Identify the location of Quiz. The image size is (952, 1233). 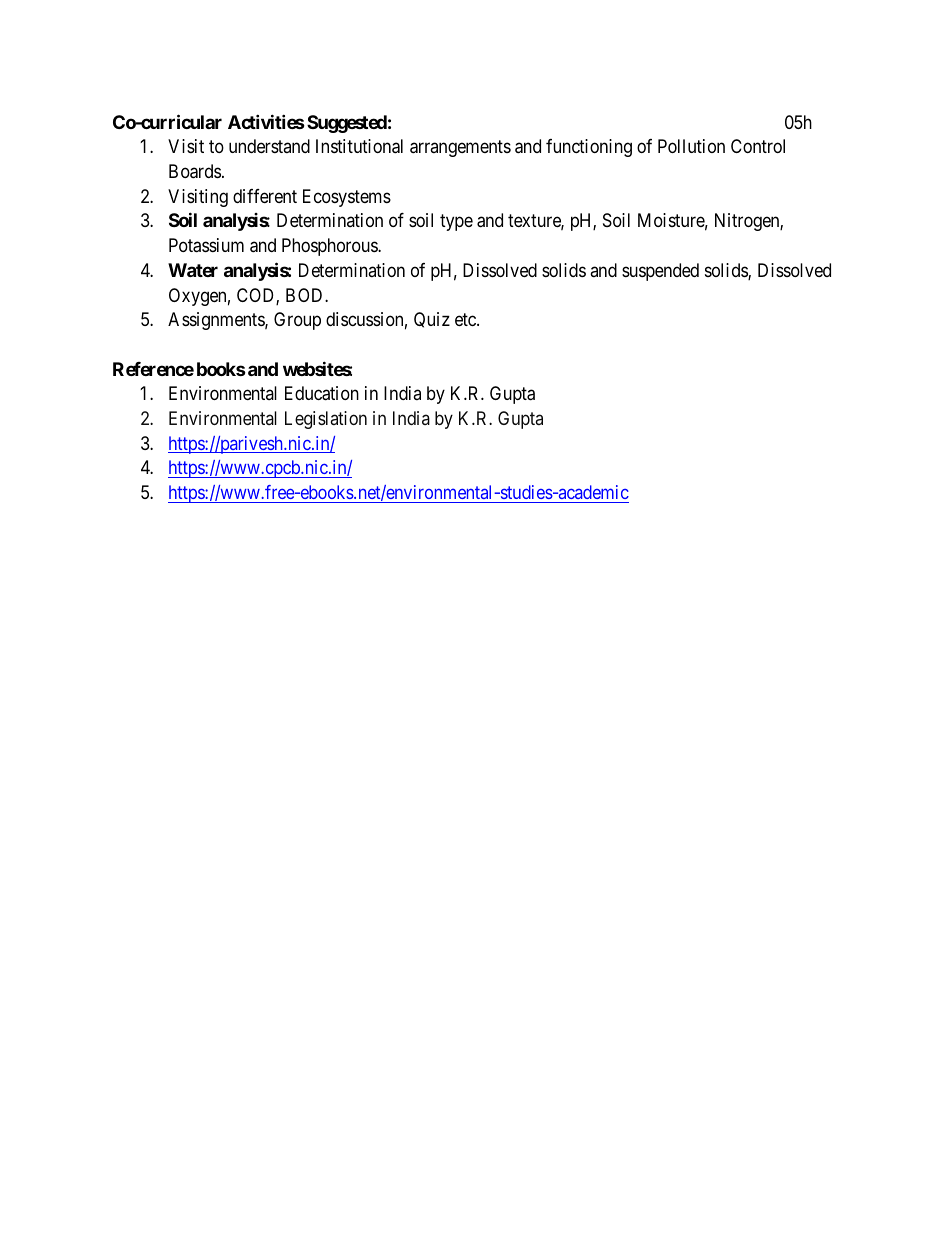
(432, 320).
